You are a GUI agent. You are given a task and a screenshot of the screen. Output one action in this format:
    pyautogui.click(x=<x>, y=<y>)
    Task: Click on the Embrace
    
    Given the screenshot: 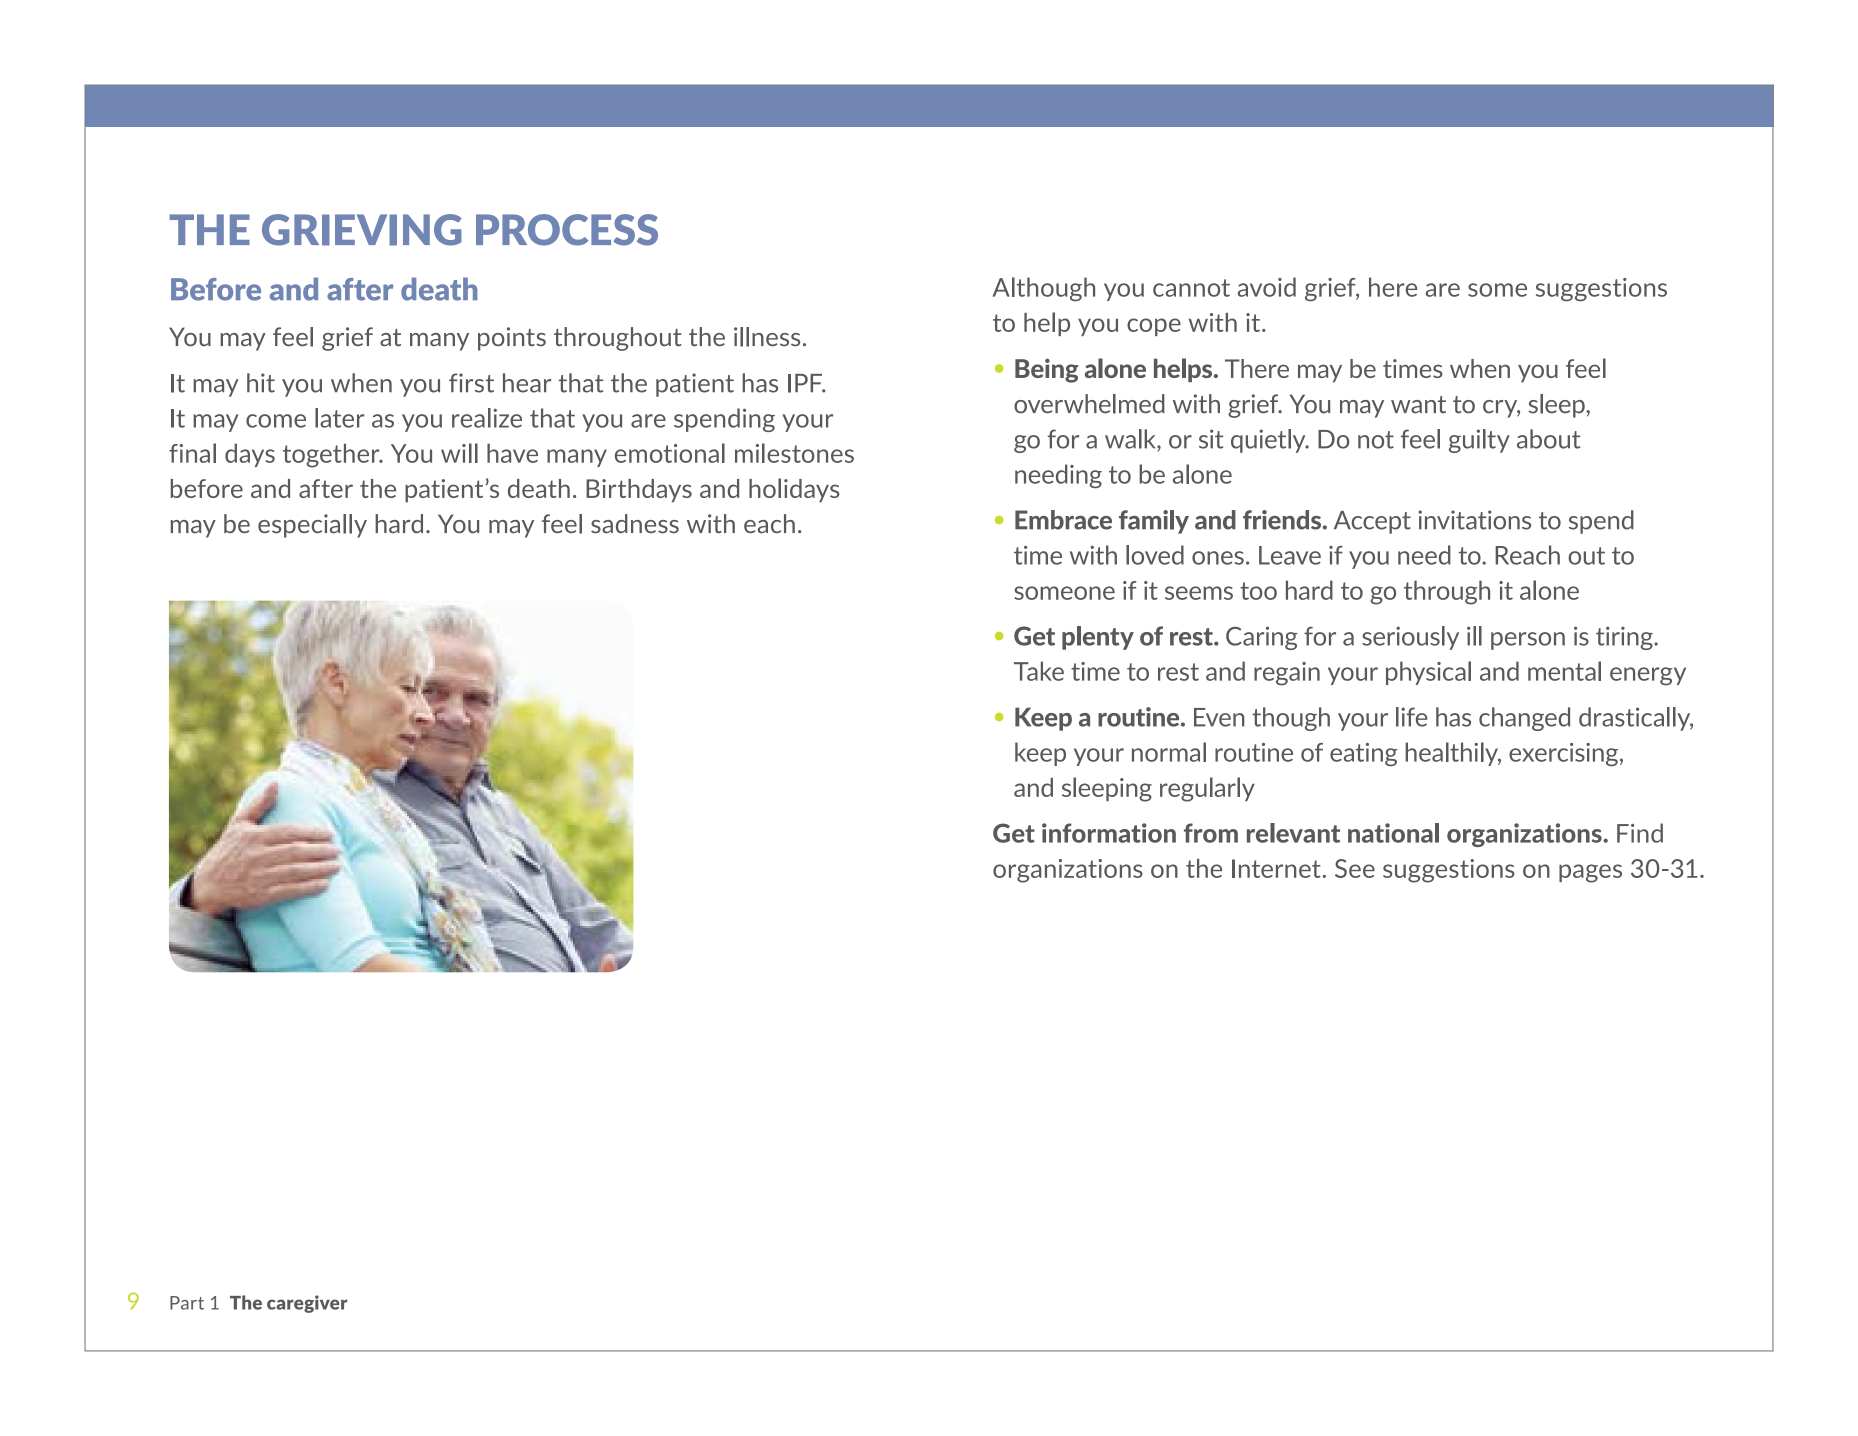 What is the action you would take?
    pyautogui.click(x=1063, y=520)
